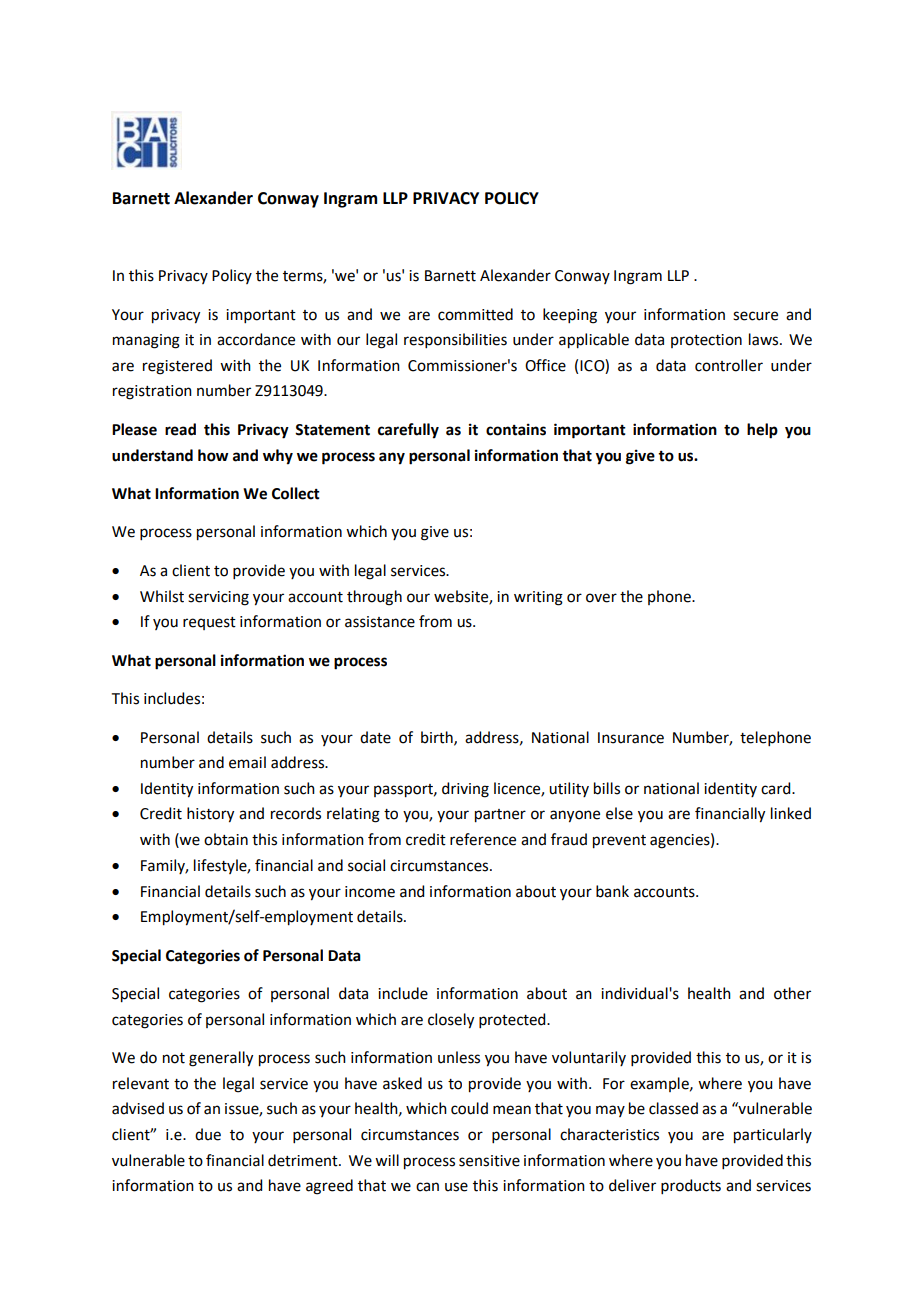  Describe the element at coordinates (208, 1134) in the document. I see `due` at that location.
